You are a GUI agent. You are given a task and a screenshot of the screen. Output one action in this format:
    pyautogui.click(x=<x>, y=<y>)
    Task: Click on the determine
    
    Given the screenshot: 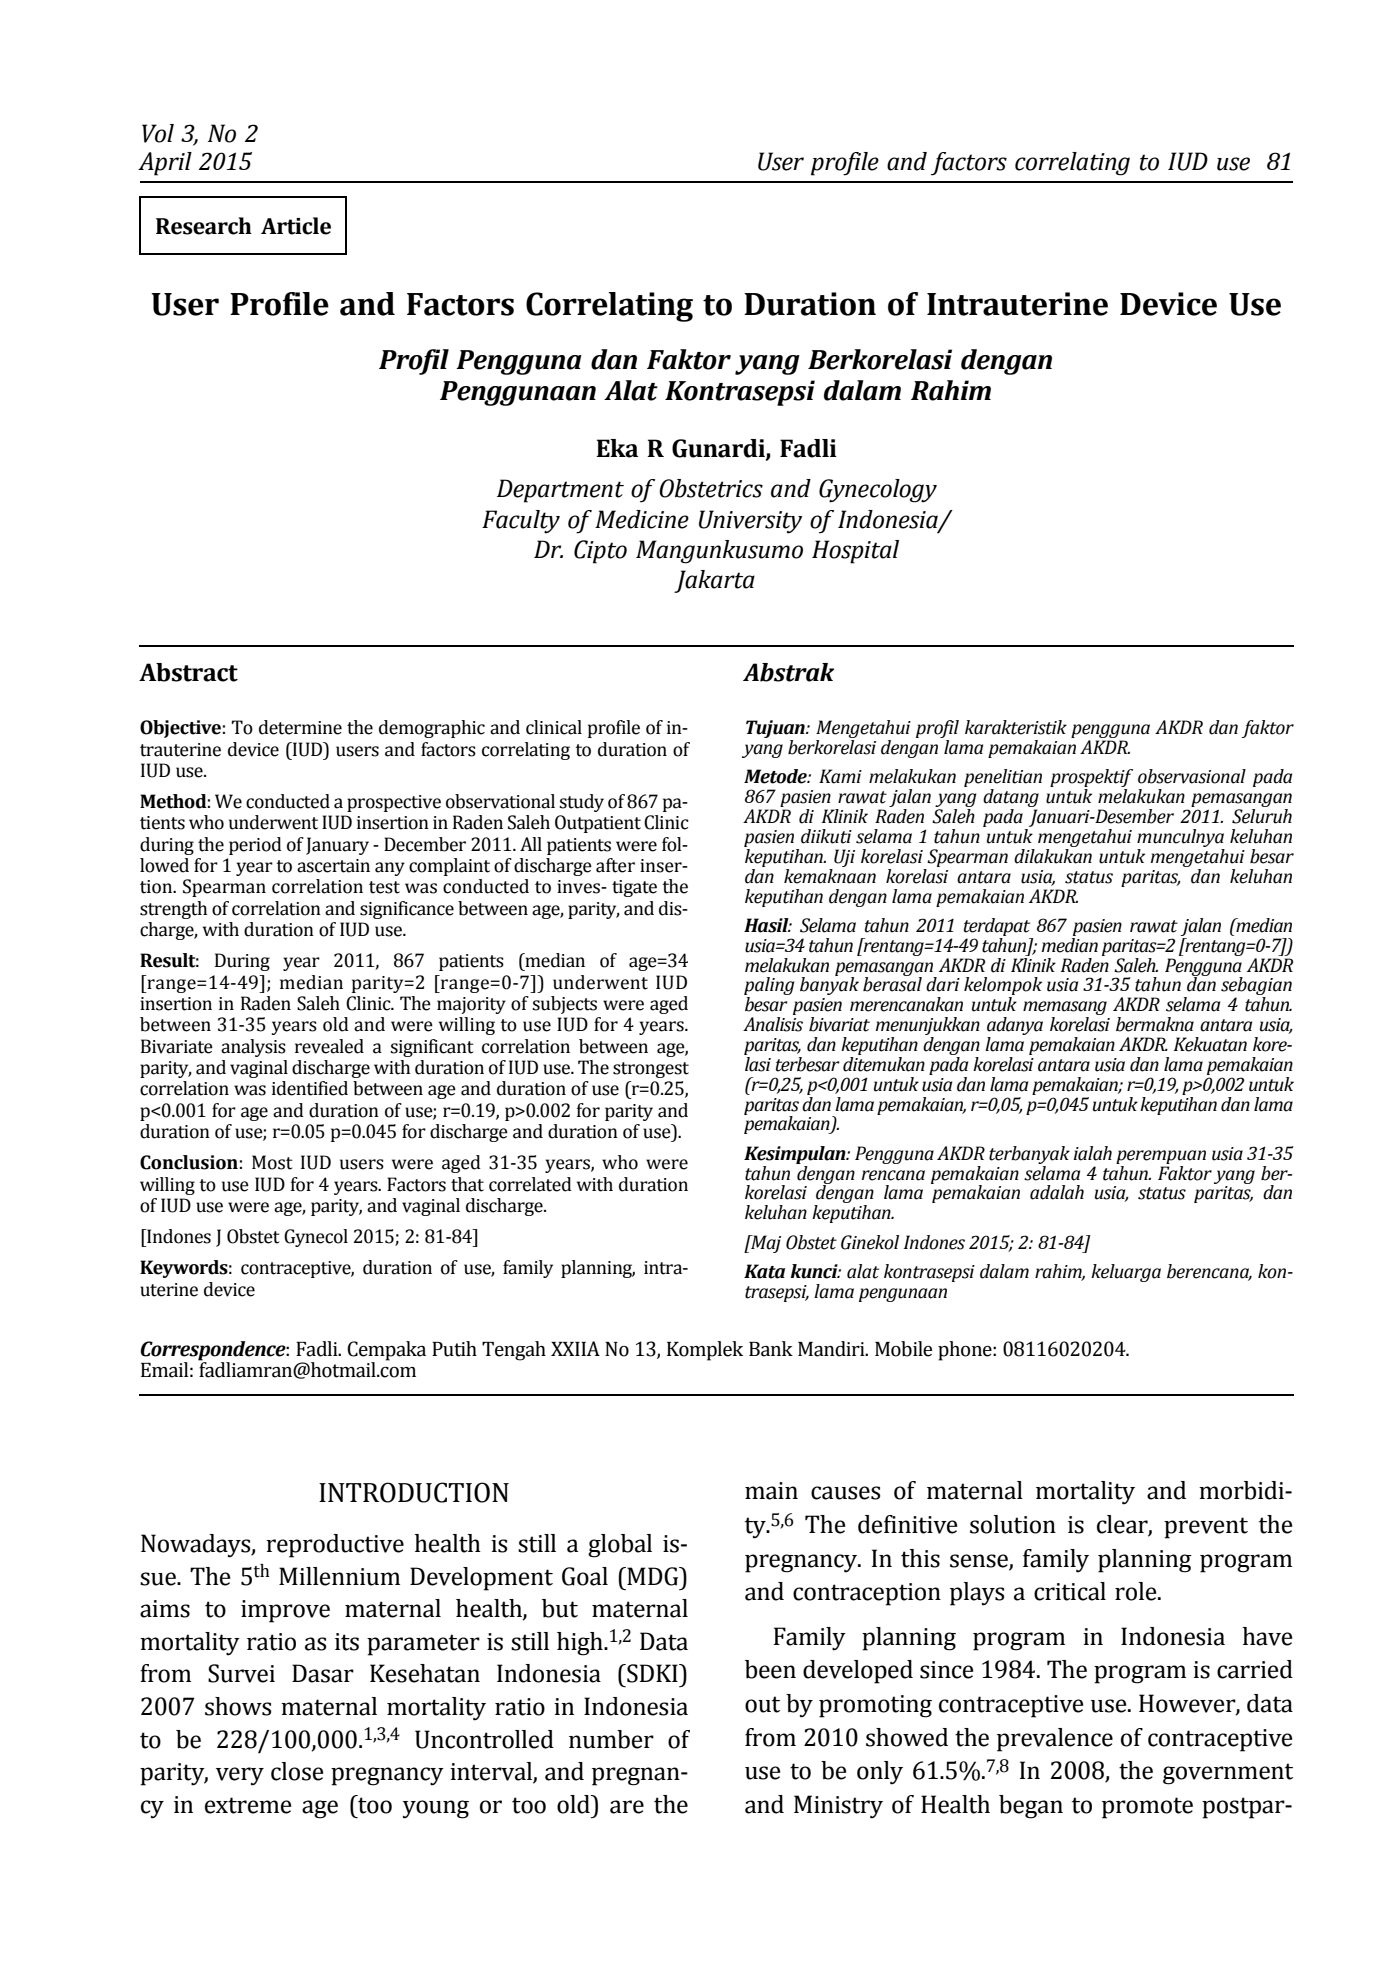 What is the action you would take?
    pyautogui.click(x=300, y=727)
